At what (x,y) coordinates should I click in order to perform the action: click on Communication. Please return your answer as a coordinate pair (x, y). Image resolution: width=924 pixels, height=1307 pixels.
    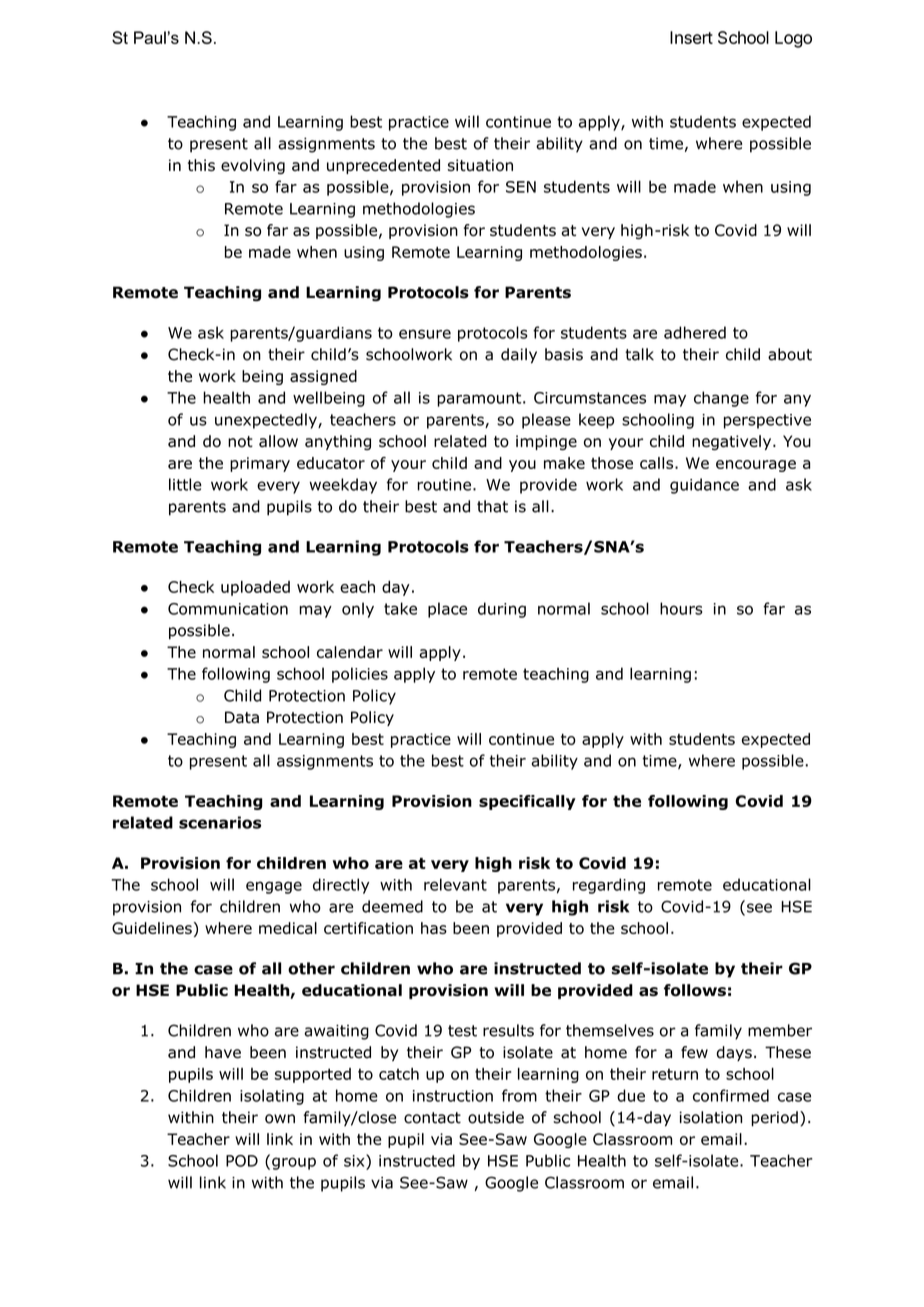
    Looking at the image, I should click on (228, 609).
